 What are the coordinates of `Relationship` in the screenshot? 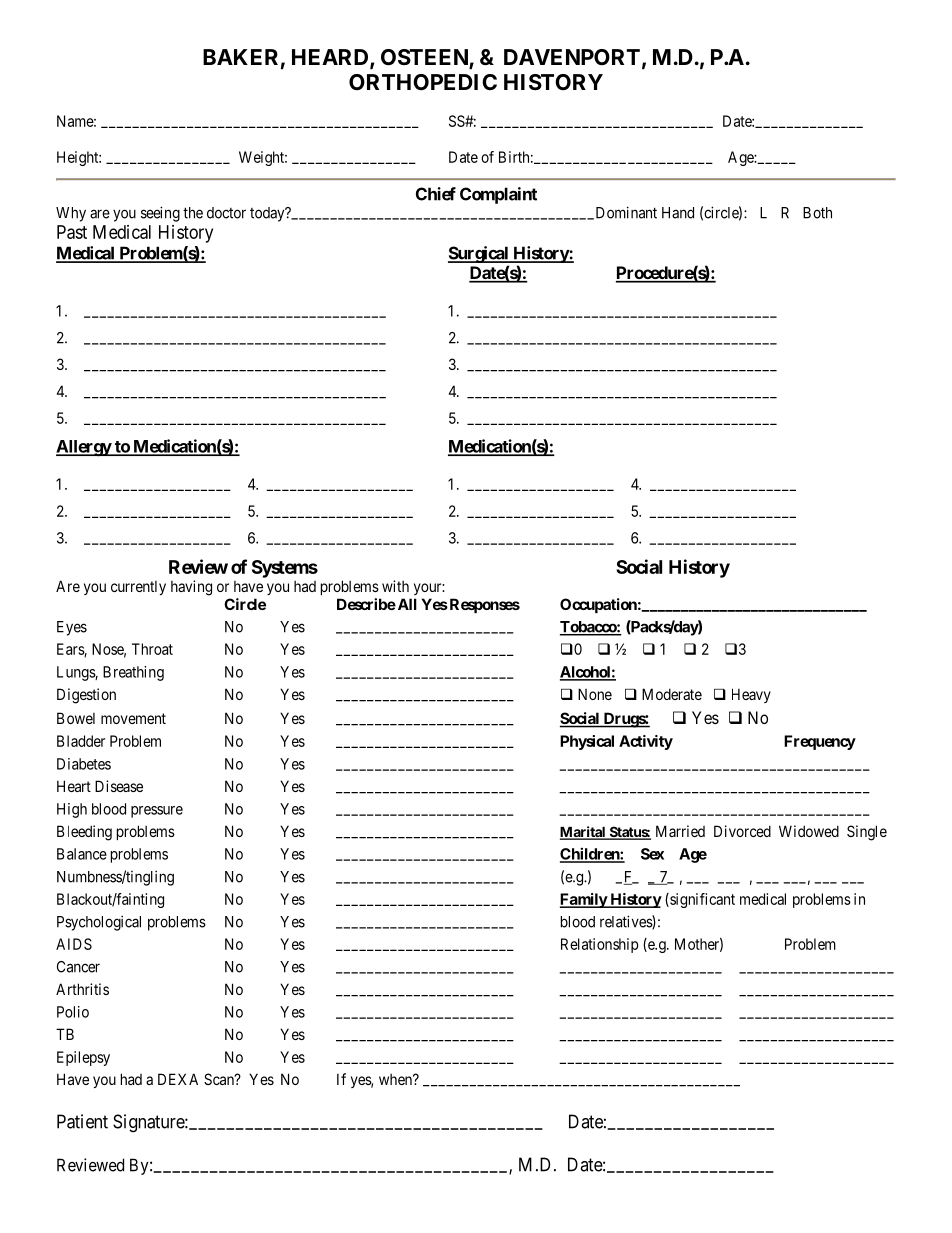 It's located at (600, 945).
